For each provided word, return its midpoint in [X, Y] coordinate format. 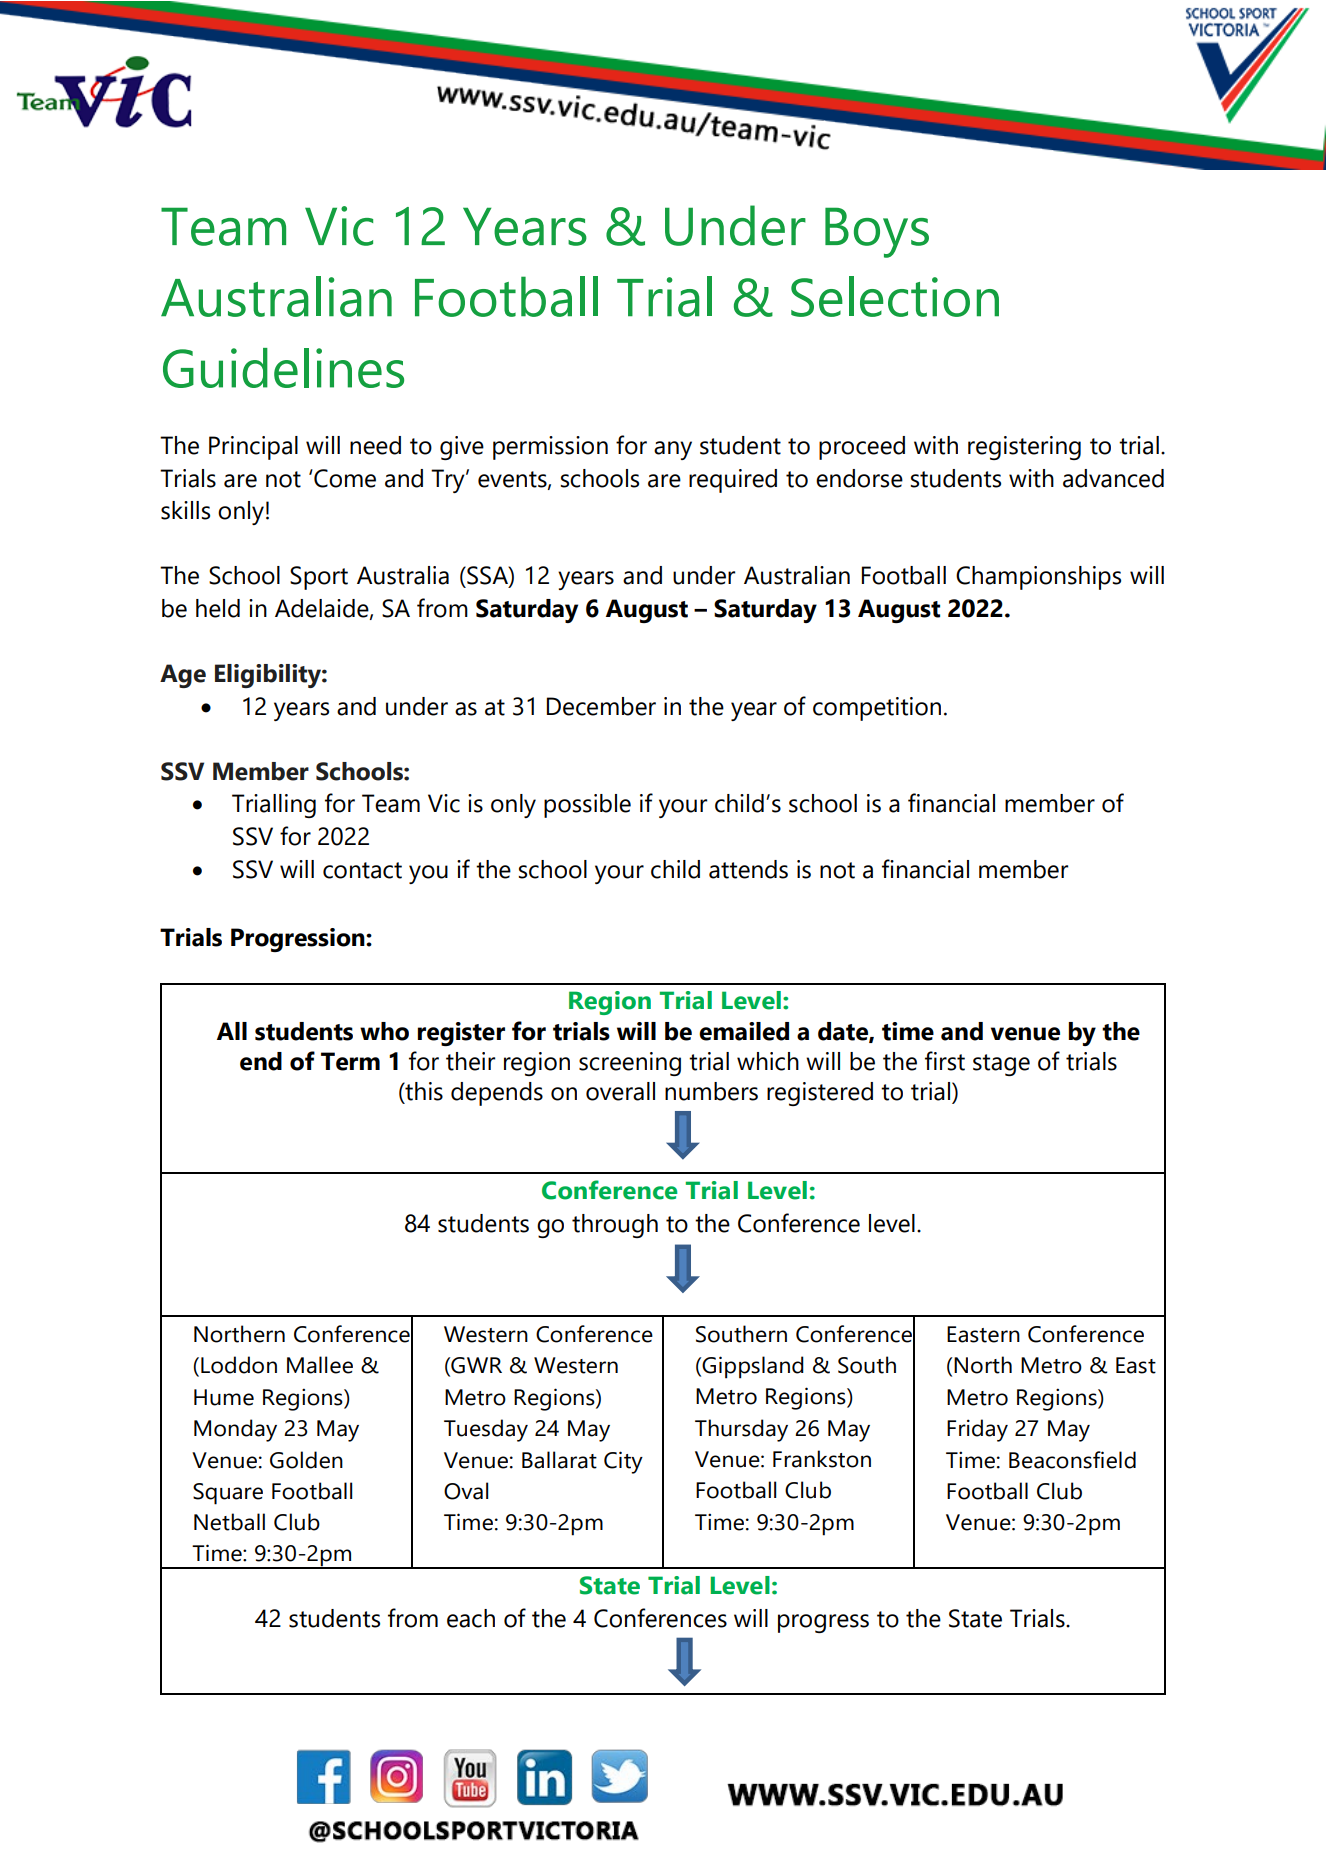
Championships [1038, 578]
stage [1001, 1065]
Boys [877, 232]
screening [630, 1064]
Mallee [320, 1365]
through [615, 1226]
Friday [977, 1430]
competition [877, 709]
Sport [319, 578]
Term [350, 1061]
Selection [895, 296]
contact [362, 870]
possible [587, 806]
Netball [229, 1522]
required [733, 481]
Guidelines [283, 368]
